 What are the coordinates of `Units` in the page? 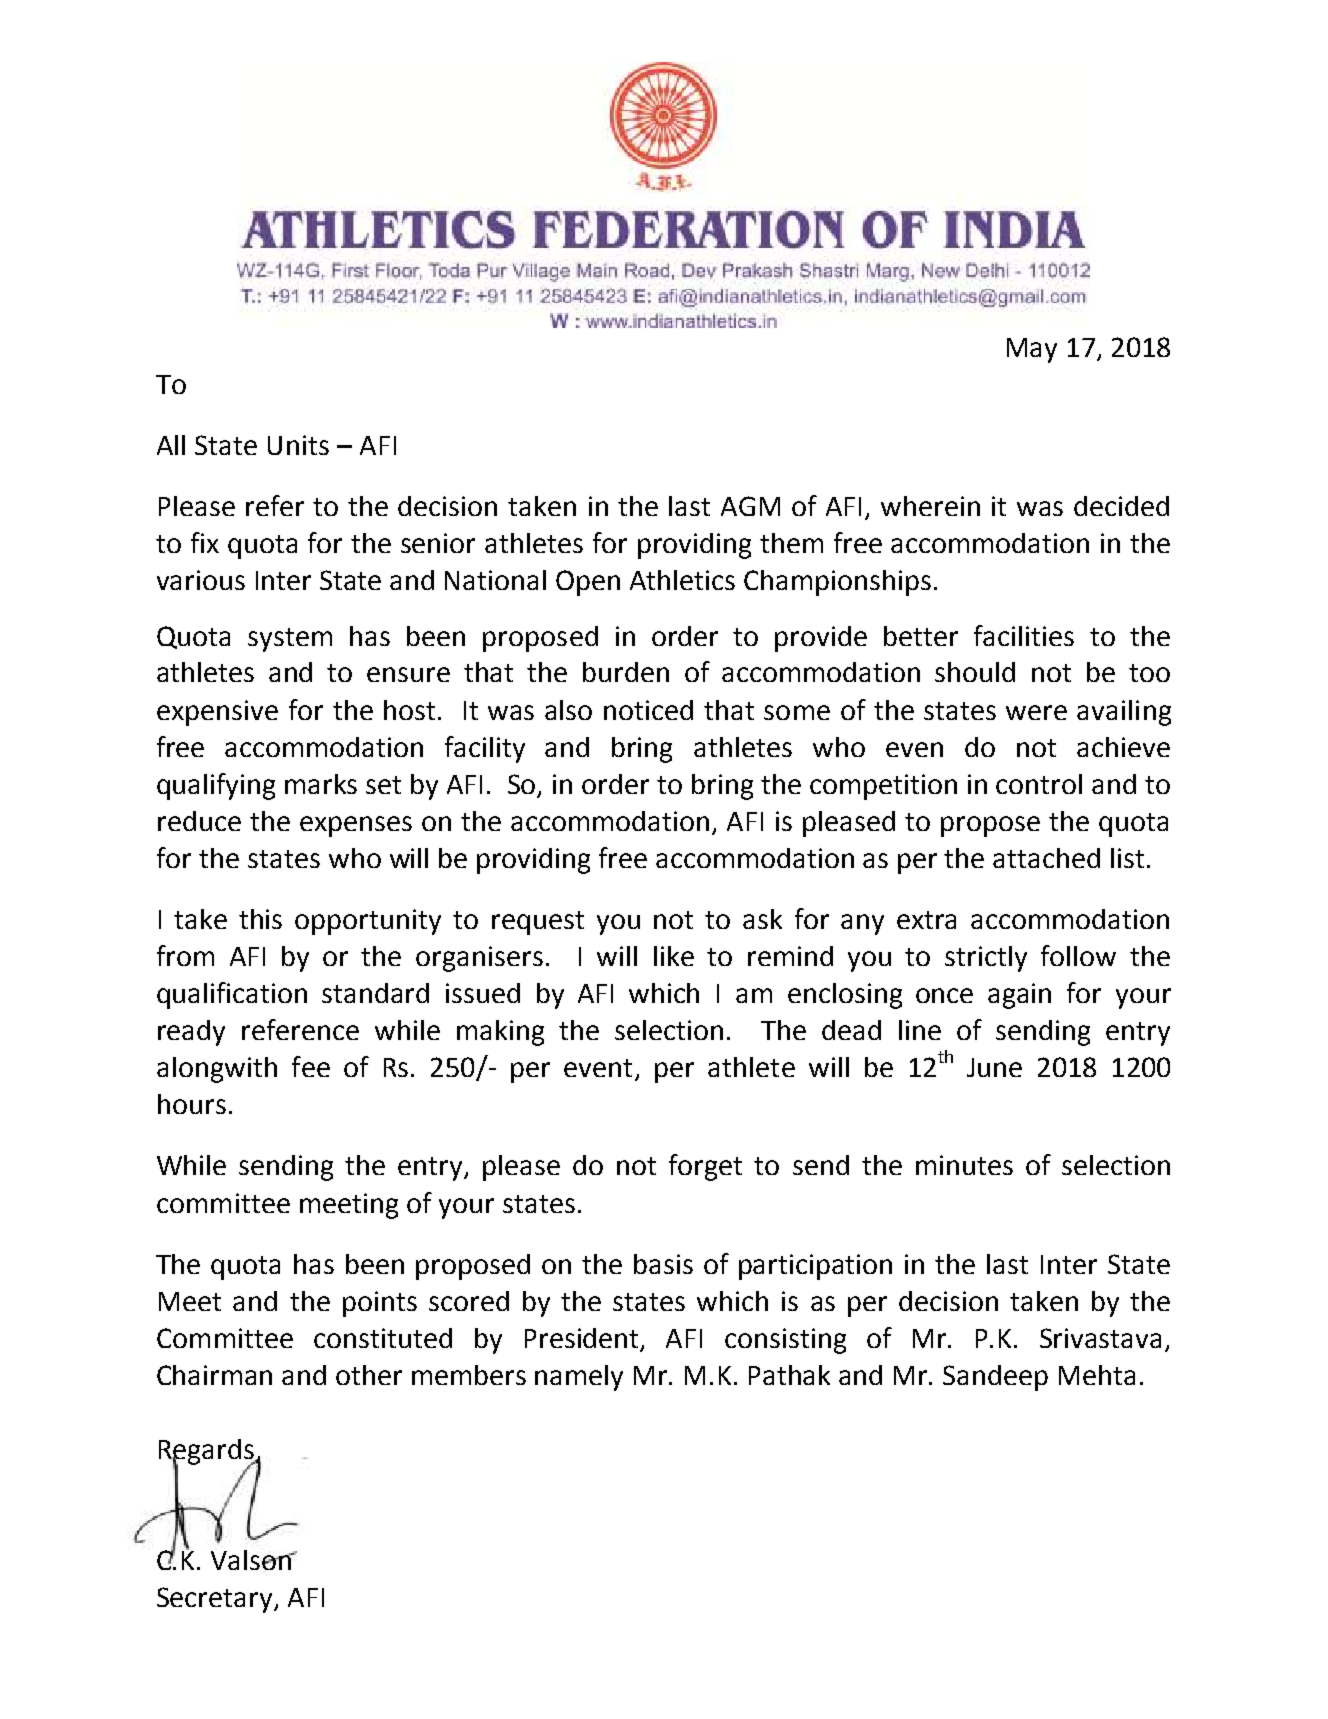 It's located at (298, 445).
